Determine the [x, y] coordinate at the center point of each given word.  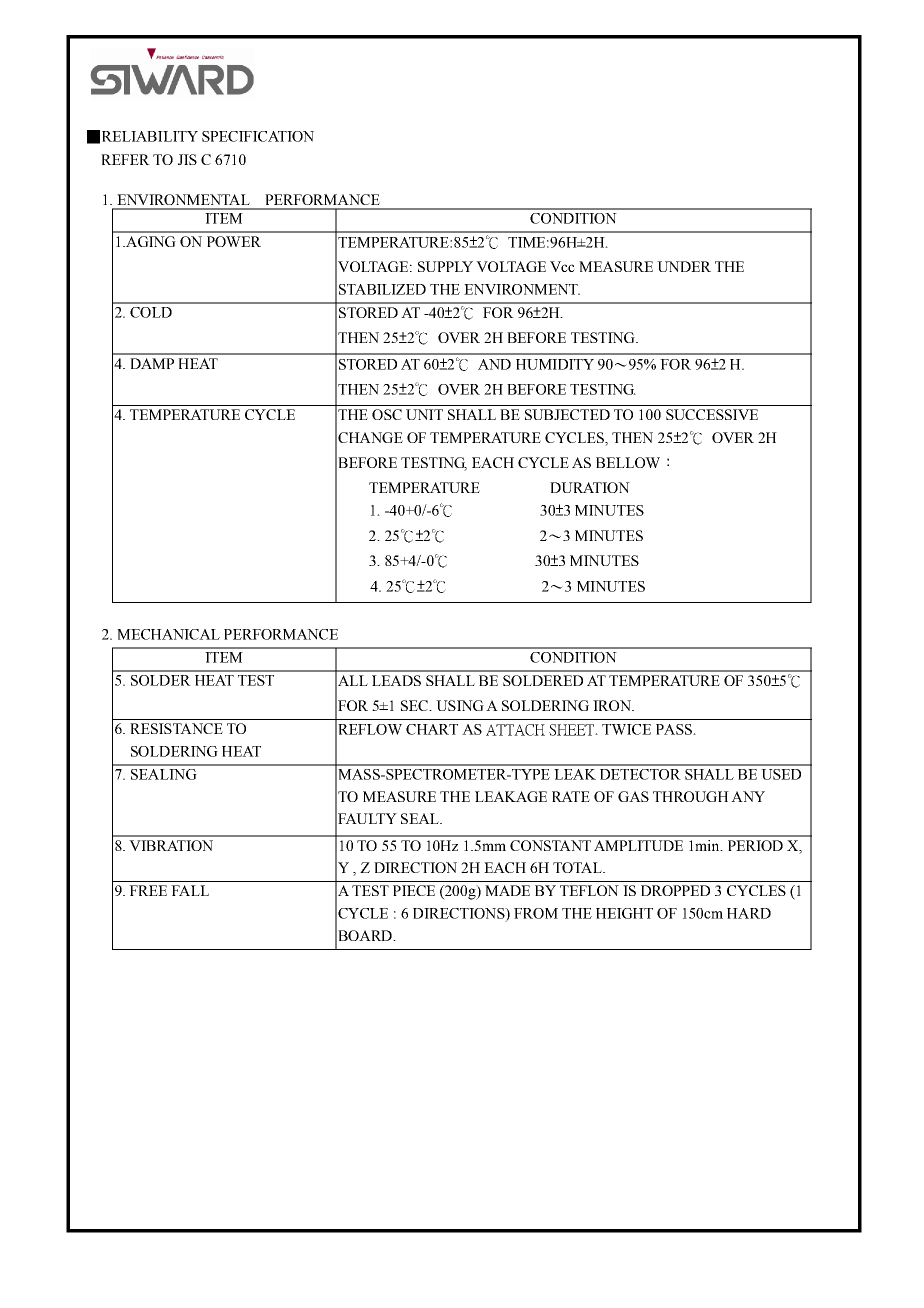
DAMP [152, 363]
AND [494, 364]
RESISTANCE [176, 728]
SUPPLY [445, 266]
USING [460, 705]
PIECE [414, 890]
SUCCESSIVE [712, 414]
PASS [675, 729]
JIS [187, 159]
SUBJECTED [567, 414]
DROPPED [675, 890]
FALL [190, 890]
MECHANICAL [168, 634]
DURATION [590, 487]
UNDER [684, 266]
